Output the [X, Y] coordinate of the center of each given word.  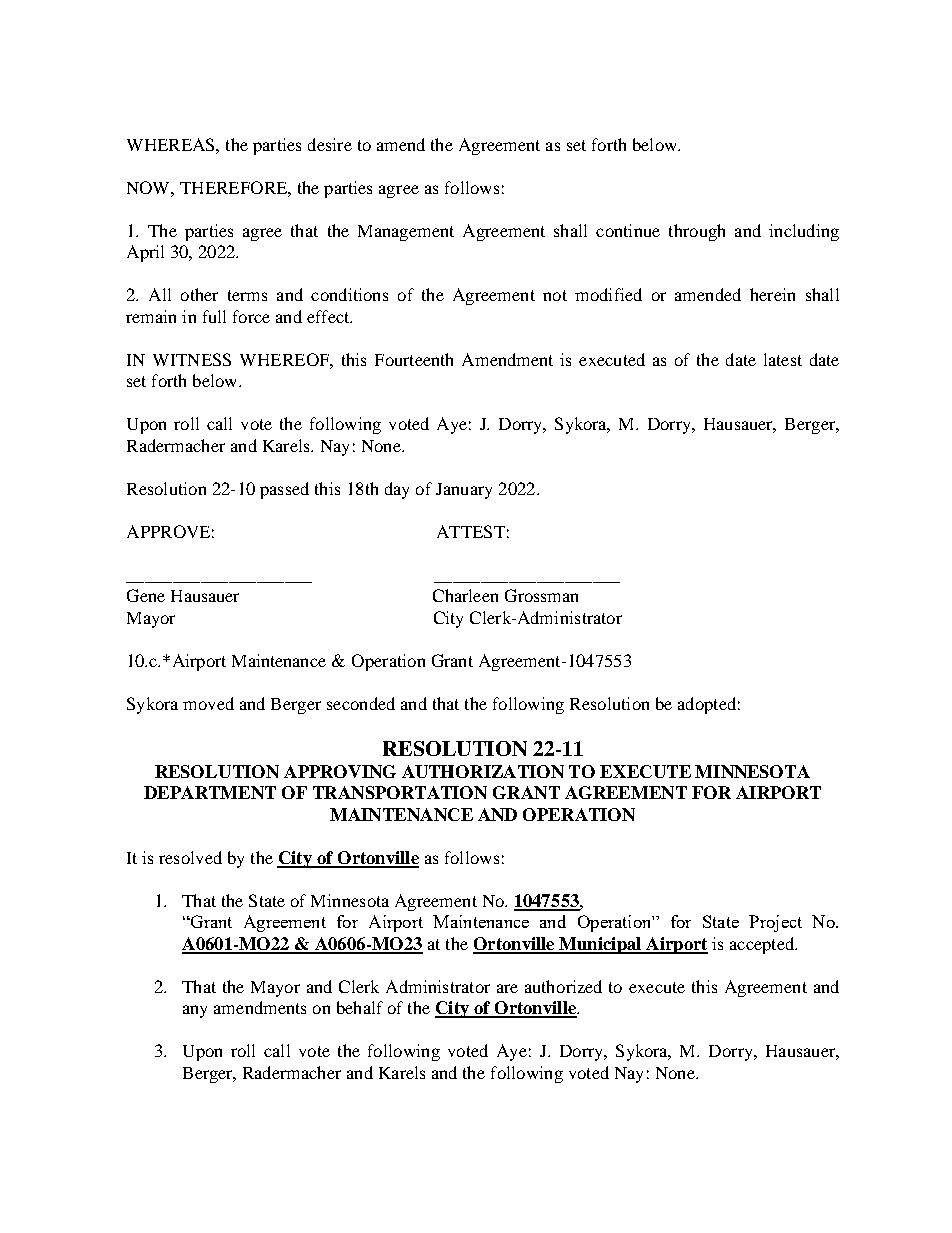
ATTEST [471, 531]
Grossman [541, 595]
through [697, 232]
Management [406, 233]
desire [330, 144]
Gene [146, 595]
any [195, 1011]
